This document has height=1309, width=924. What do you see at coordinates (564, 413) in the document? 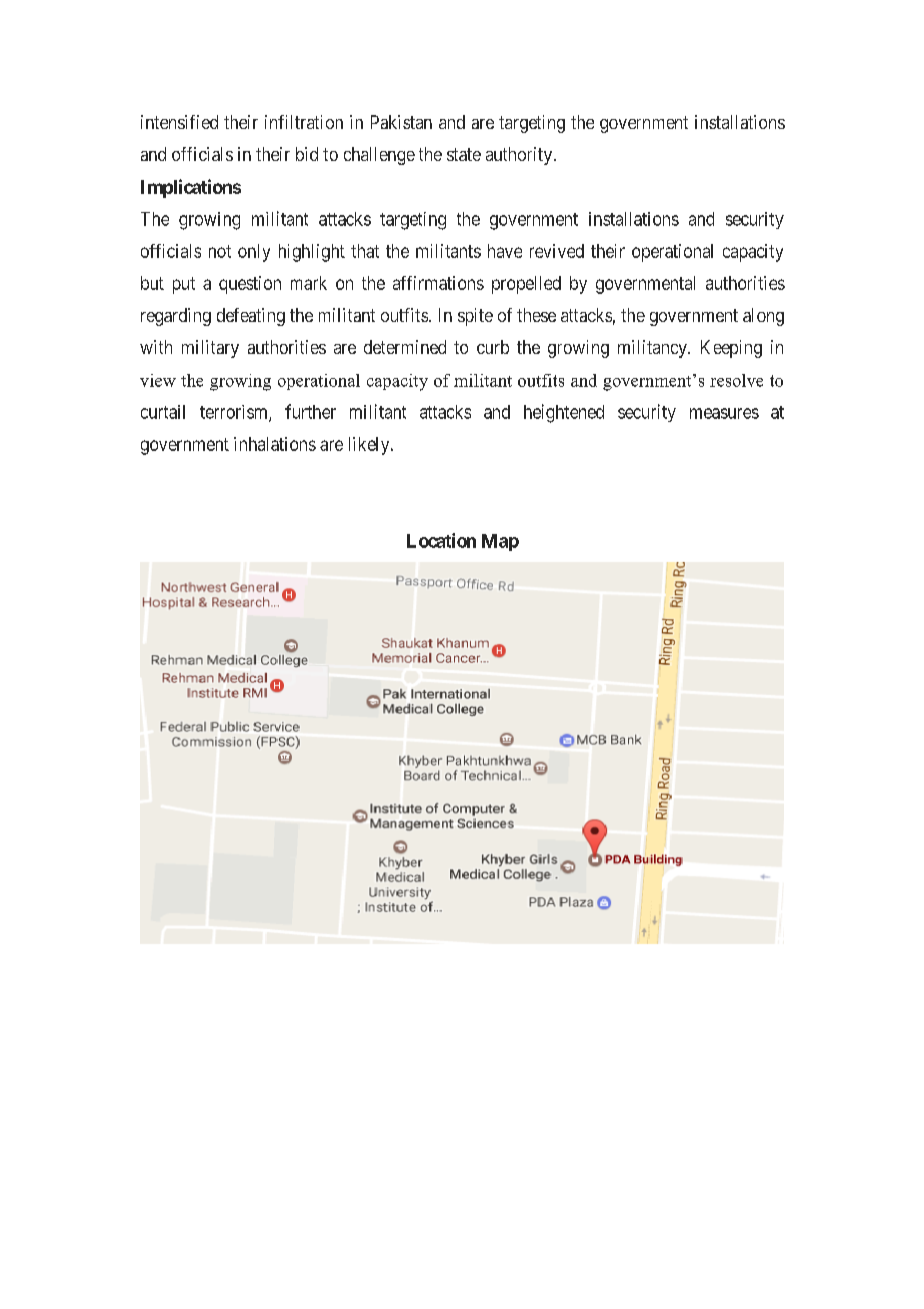
I see `heightened` at bounding box center [564, 413].
